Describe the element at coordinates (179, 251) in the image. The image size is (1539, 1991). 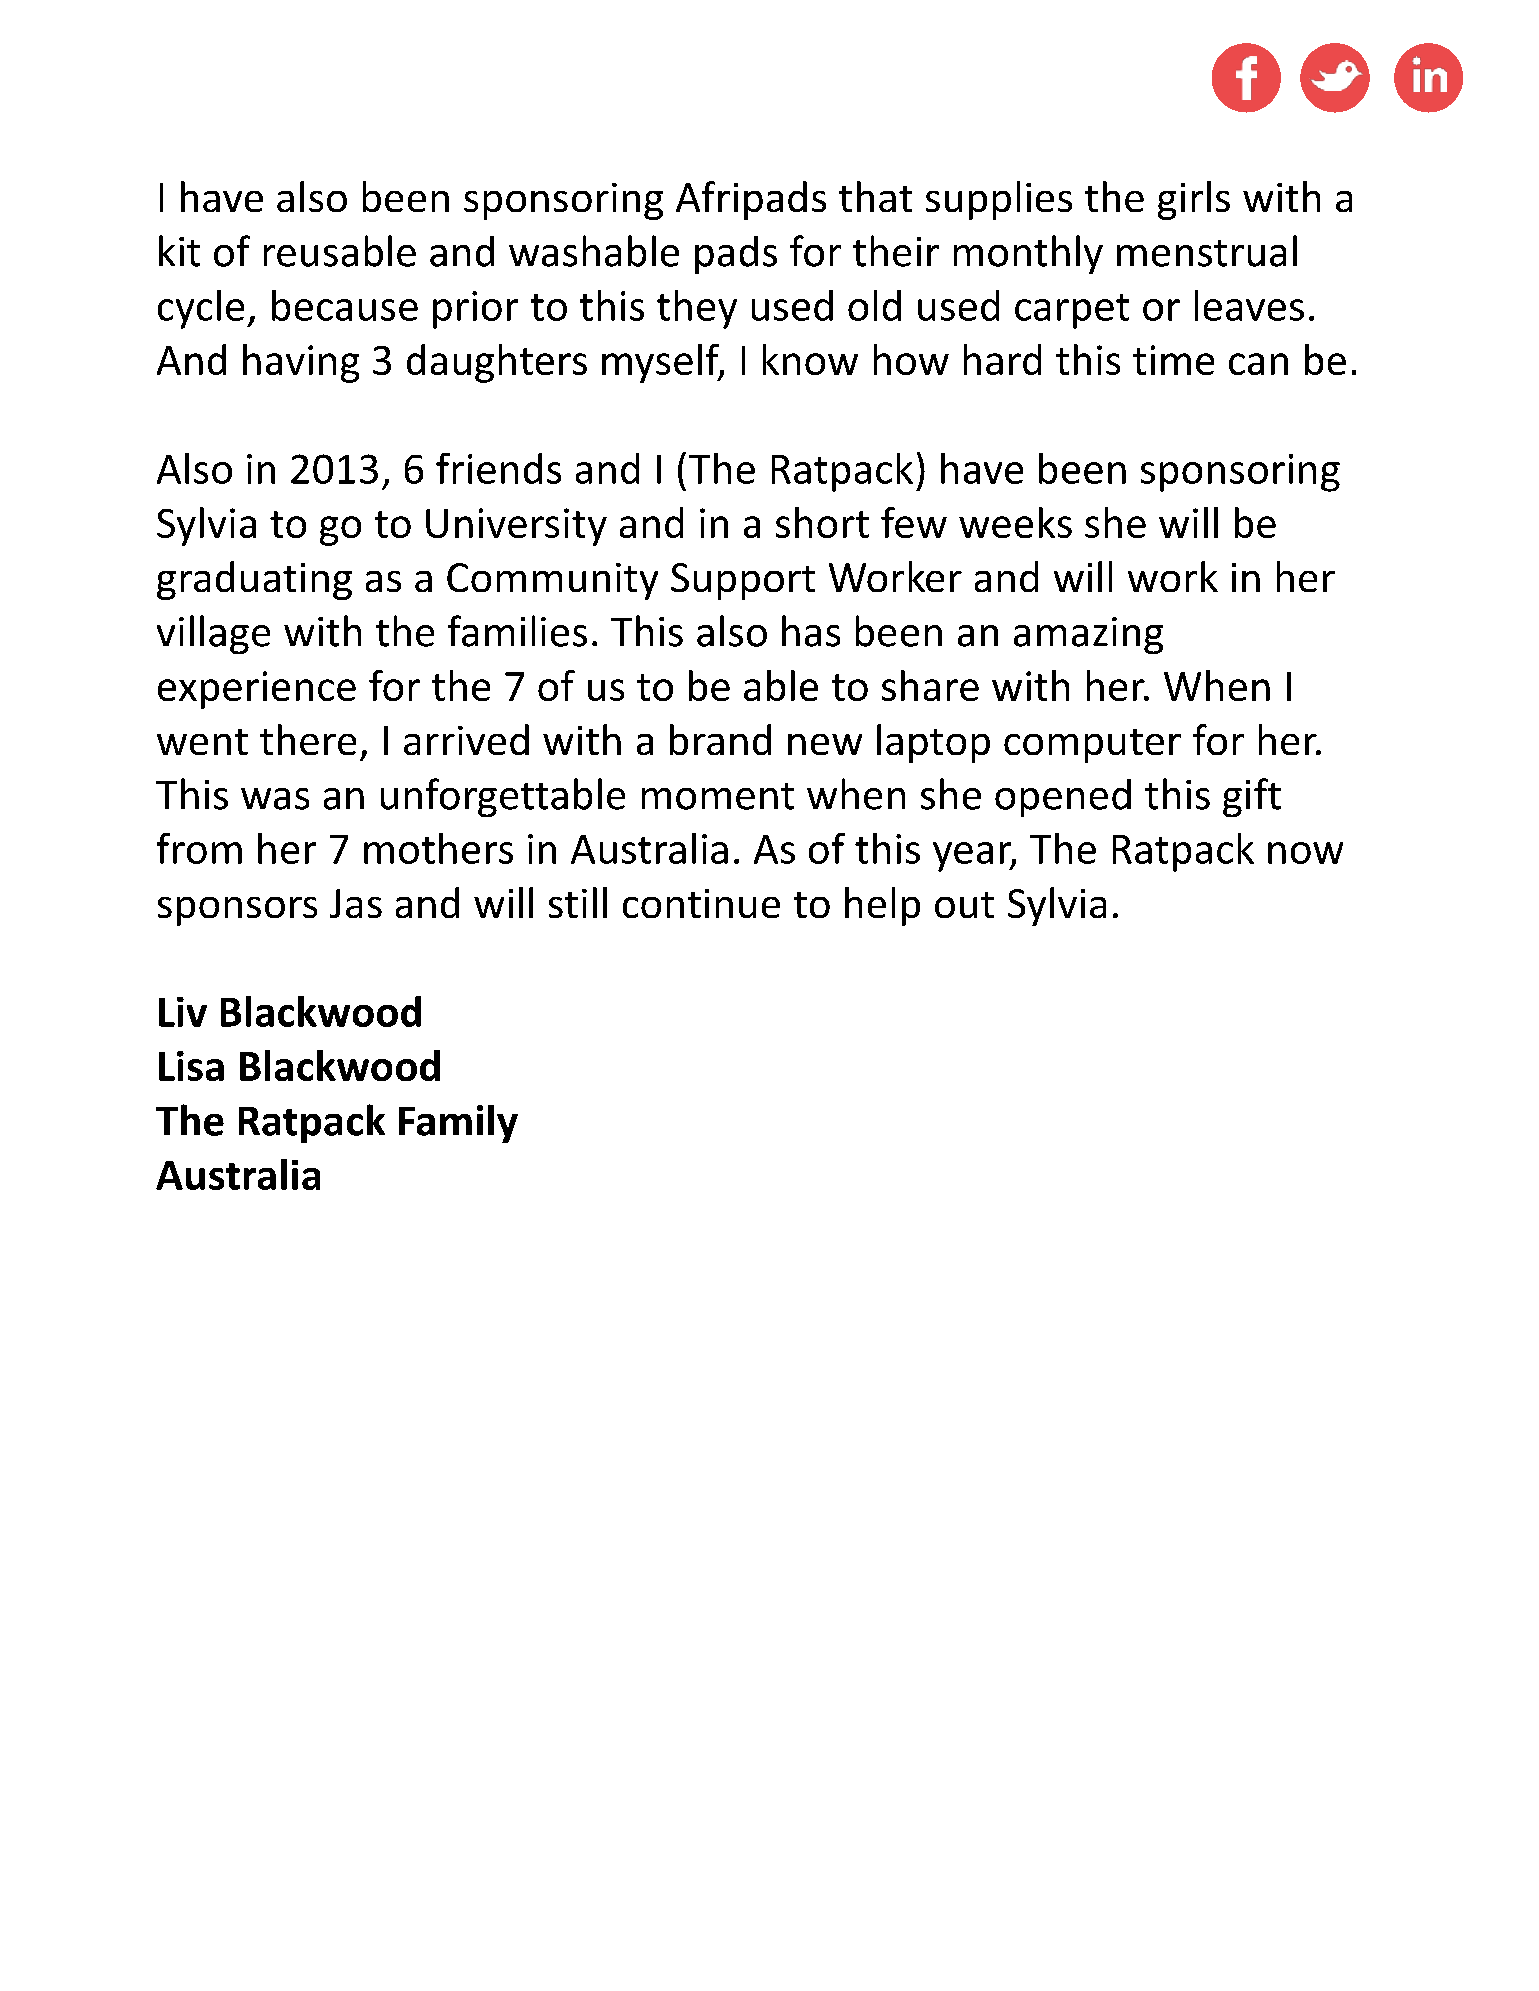
I see `kit` at that location.
